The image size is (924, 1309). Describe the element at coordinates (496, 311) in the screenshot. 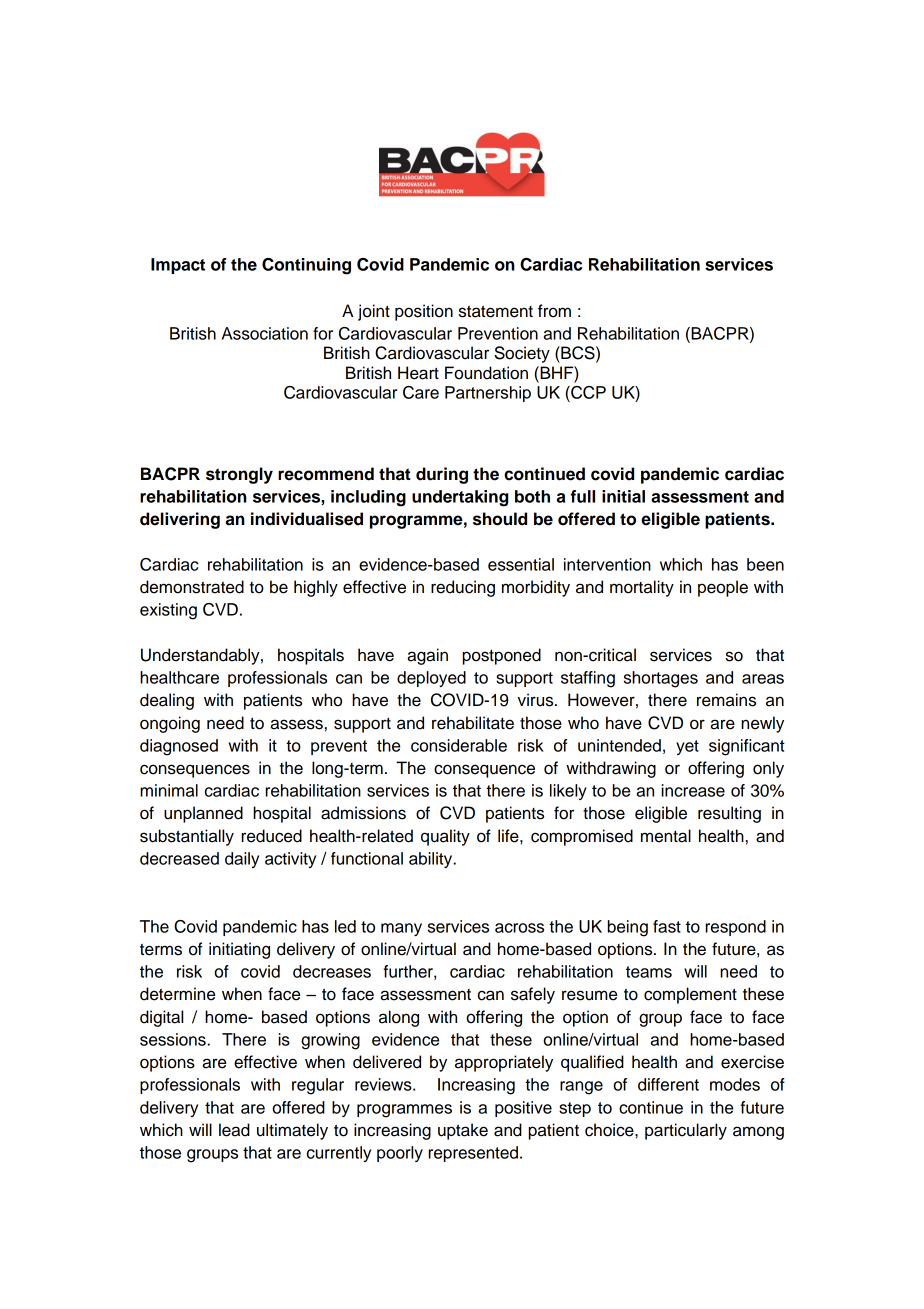

I see `statement` at that location.
